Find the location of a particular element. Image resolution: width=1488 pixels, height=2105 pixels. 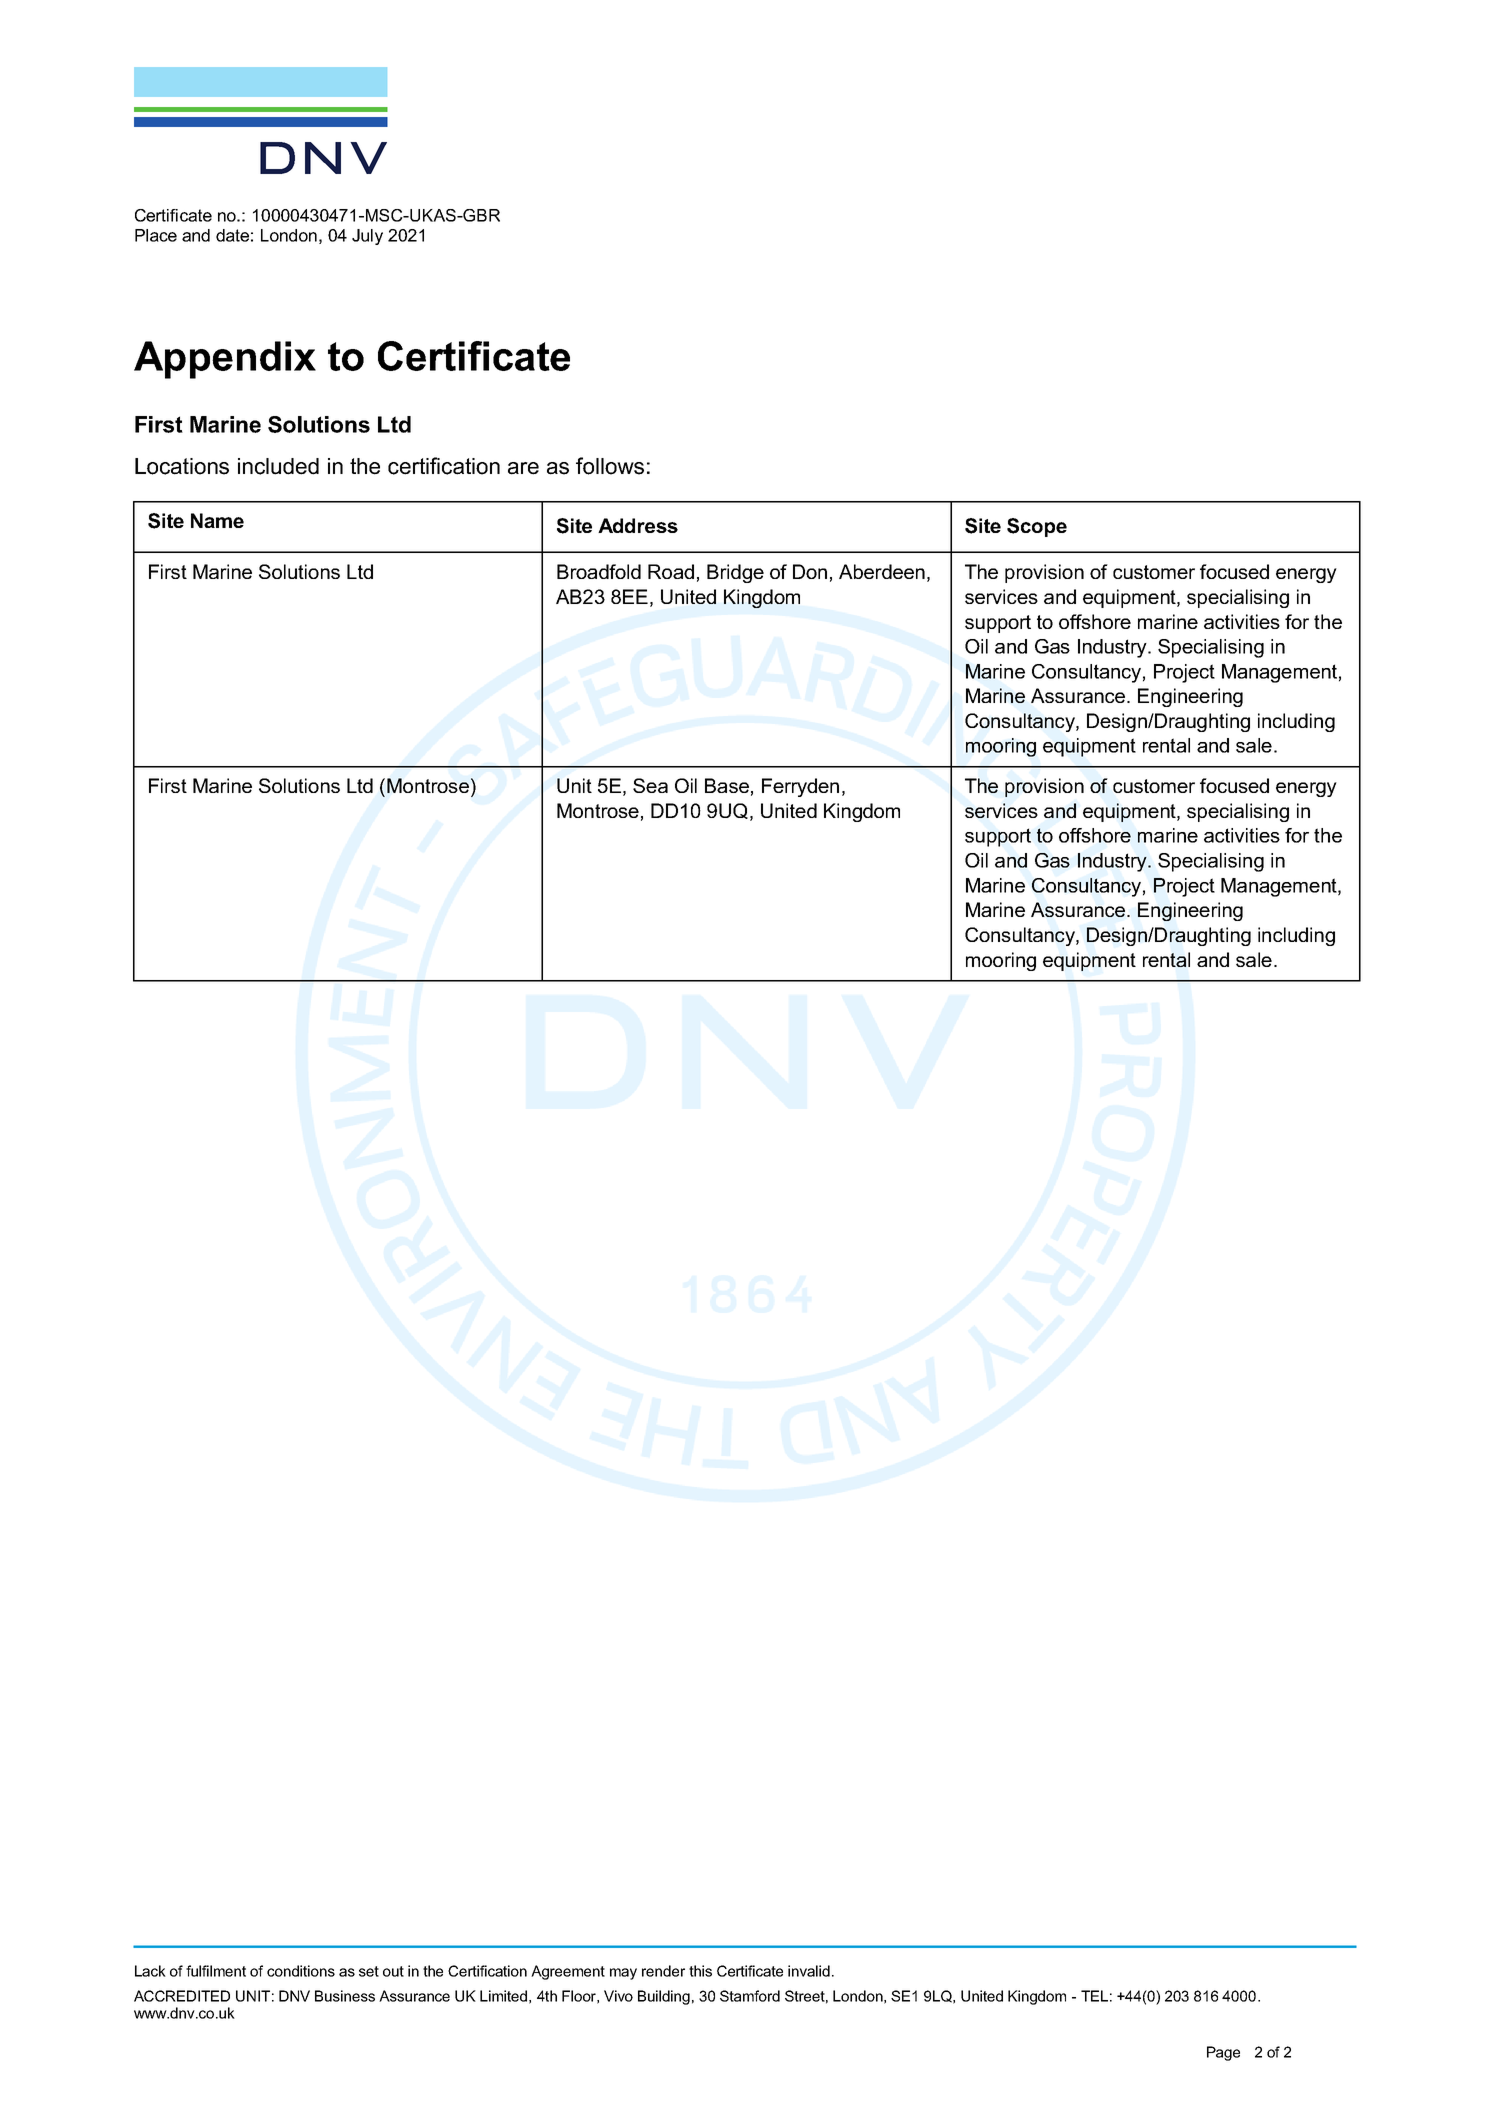

Bridge is located at coordinates (735, 573).
